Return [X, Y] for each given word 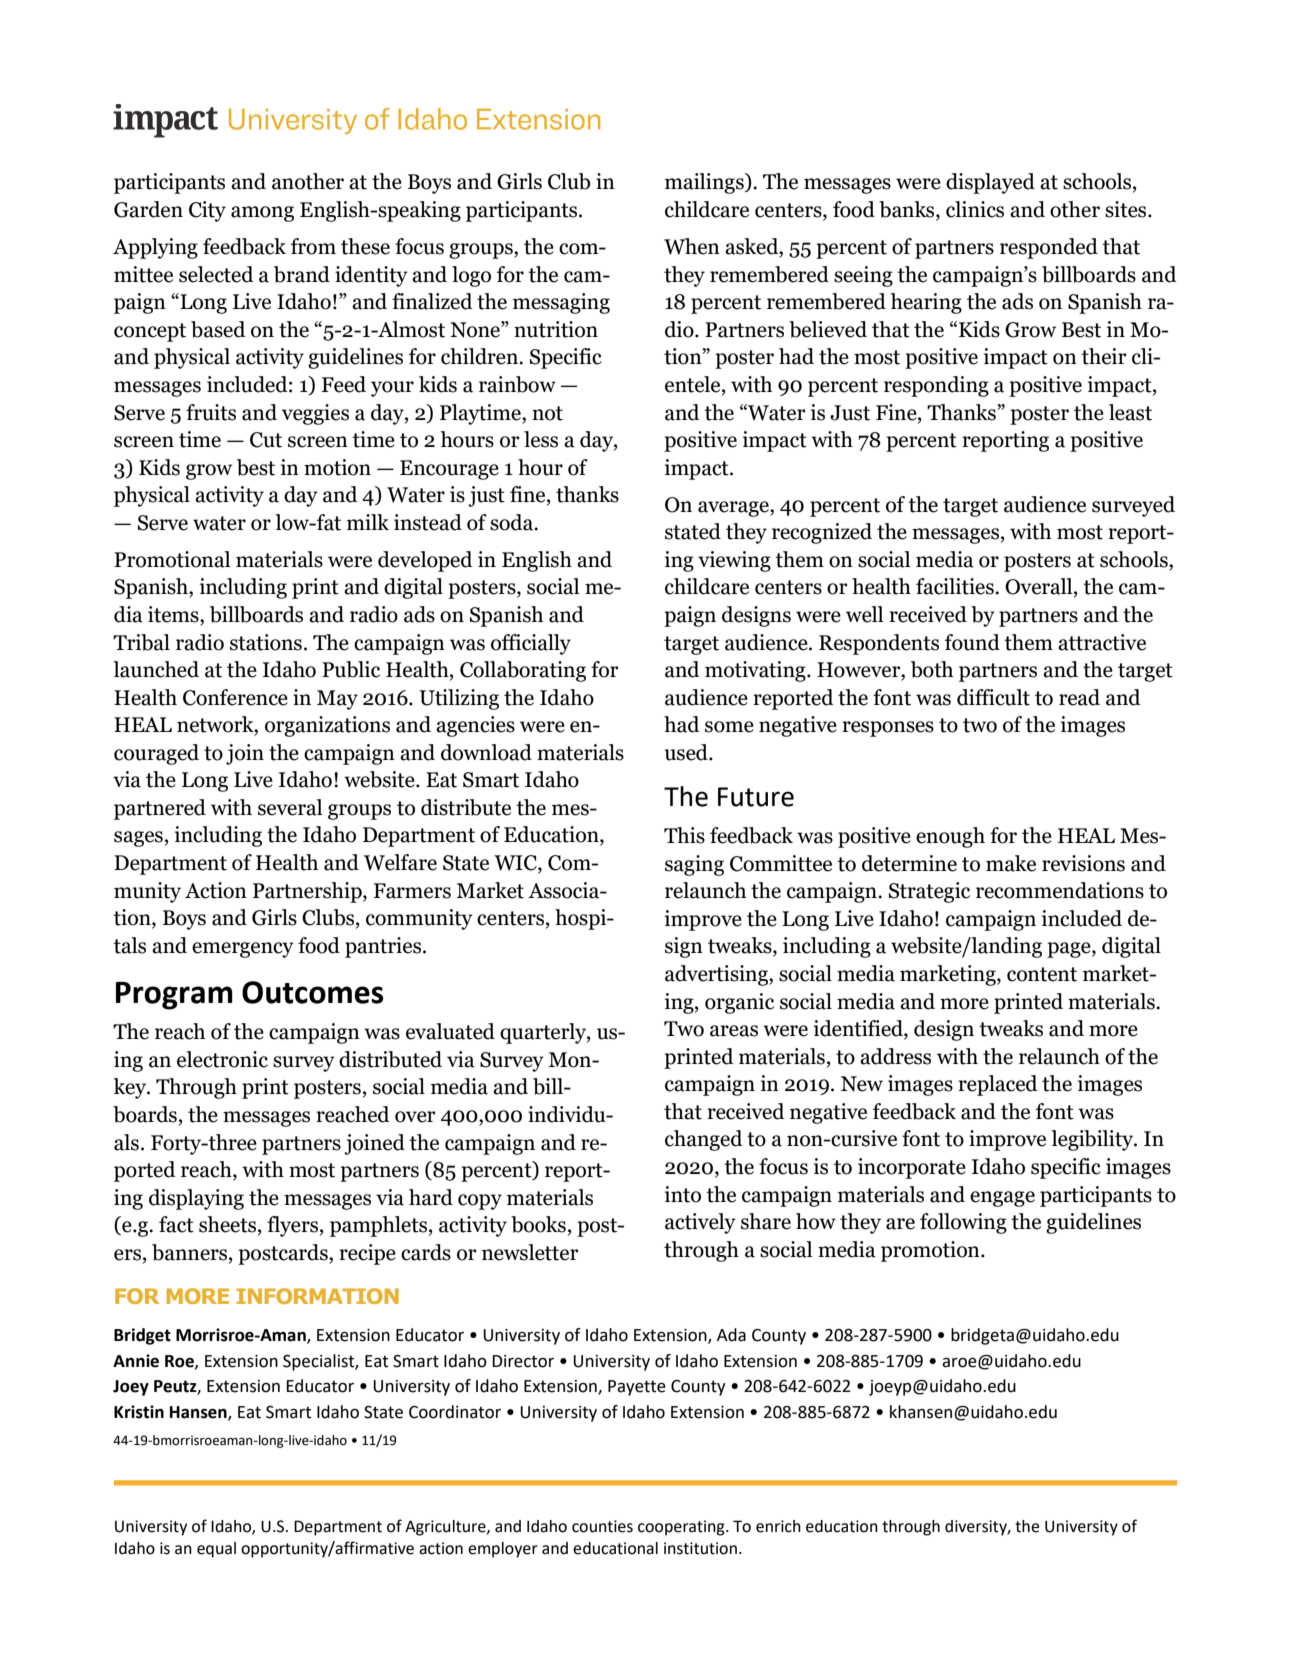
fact [176, 1224]
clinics [975, 209]
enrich [778, 1526]
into [683, 1194]
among [262, 214]
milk [368, 522]
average [734, 509]
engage [1002, 1199]
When [692, 246]
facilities [956, 586]
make [1011, 863]
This [684, 835]
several [290, 807]
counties [602, 1526]
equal [216, 1550]
